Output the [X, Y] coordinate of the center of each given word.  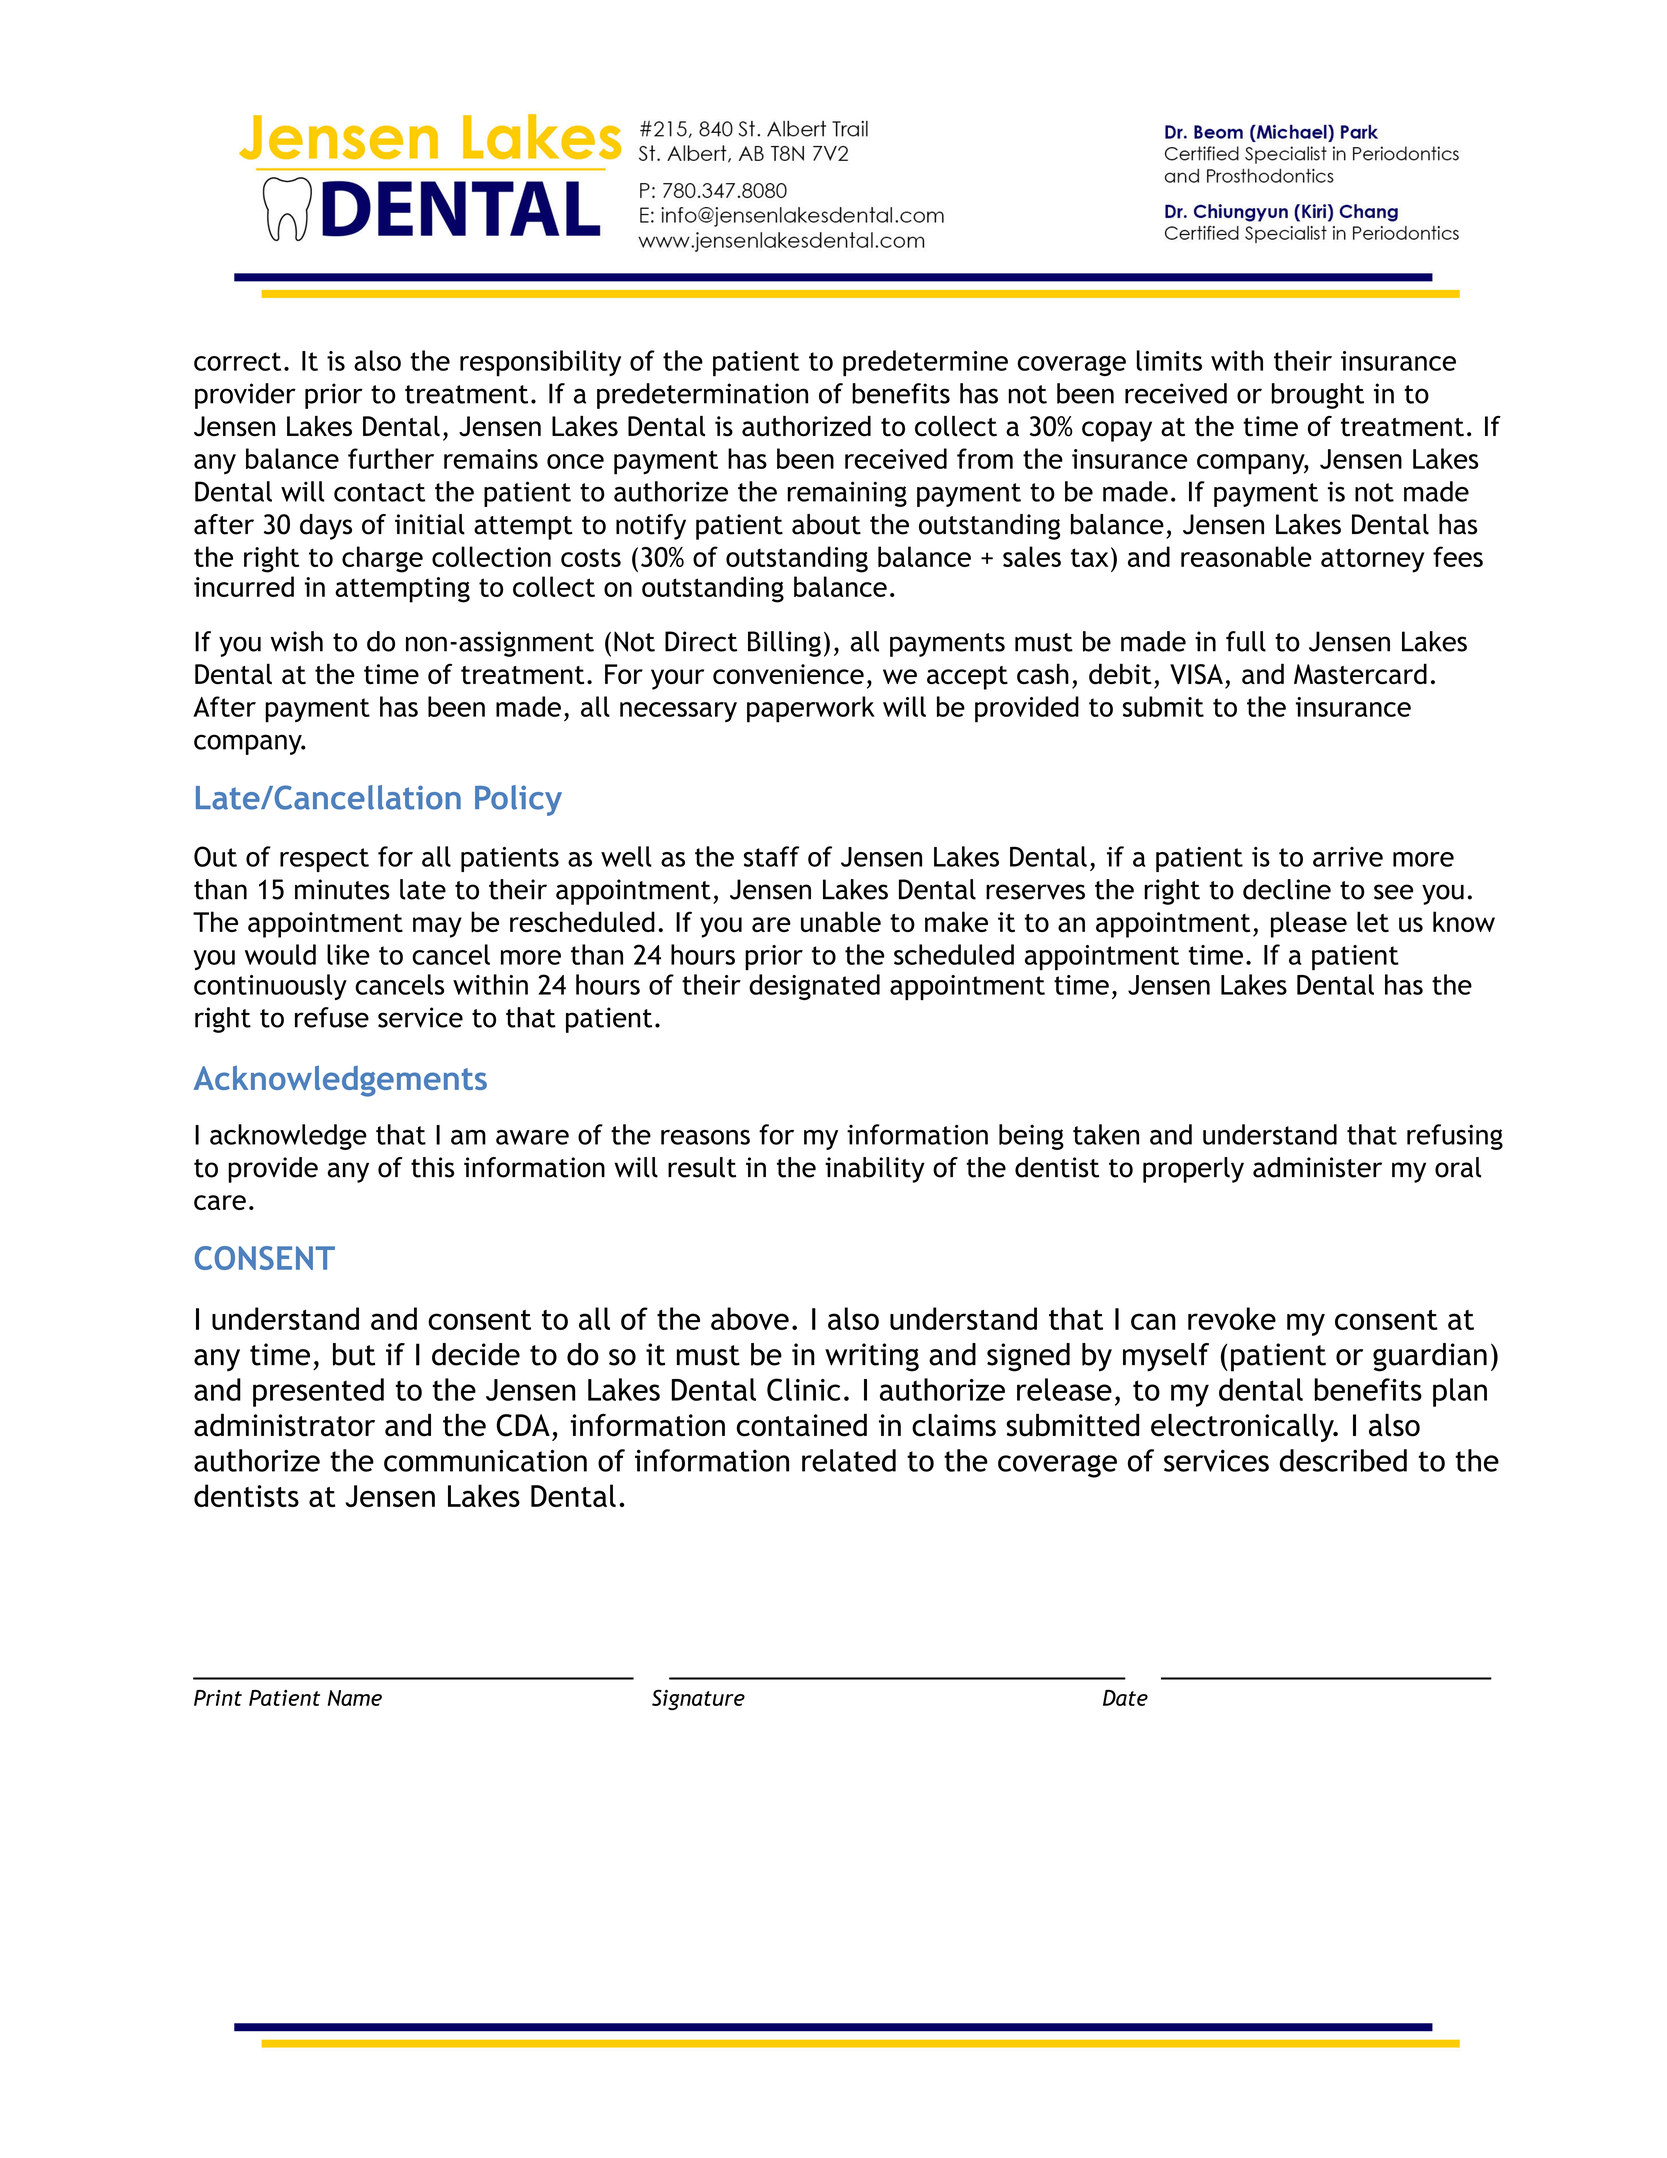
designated [814, 987]
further [391, 458]
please [1309, 924]
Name [355, 1698]
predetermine [925, 363]
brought [1318, 396]
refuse [332, 1017]
